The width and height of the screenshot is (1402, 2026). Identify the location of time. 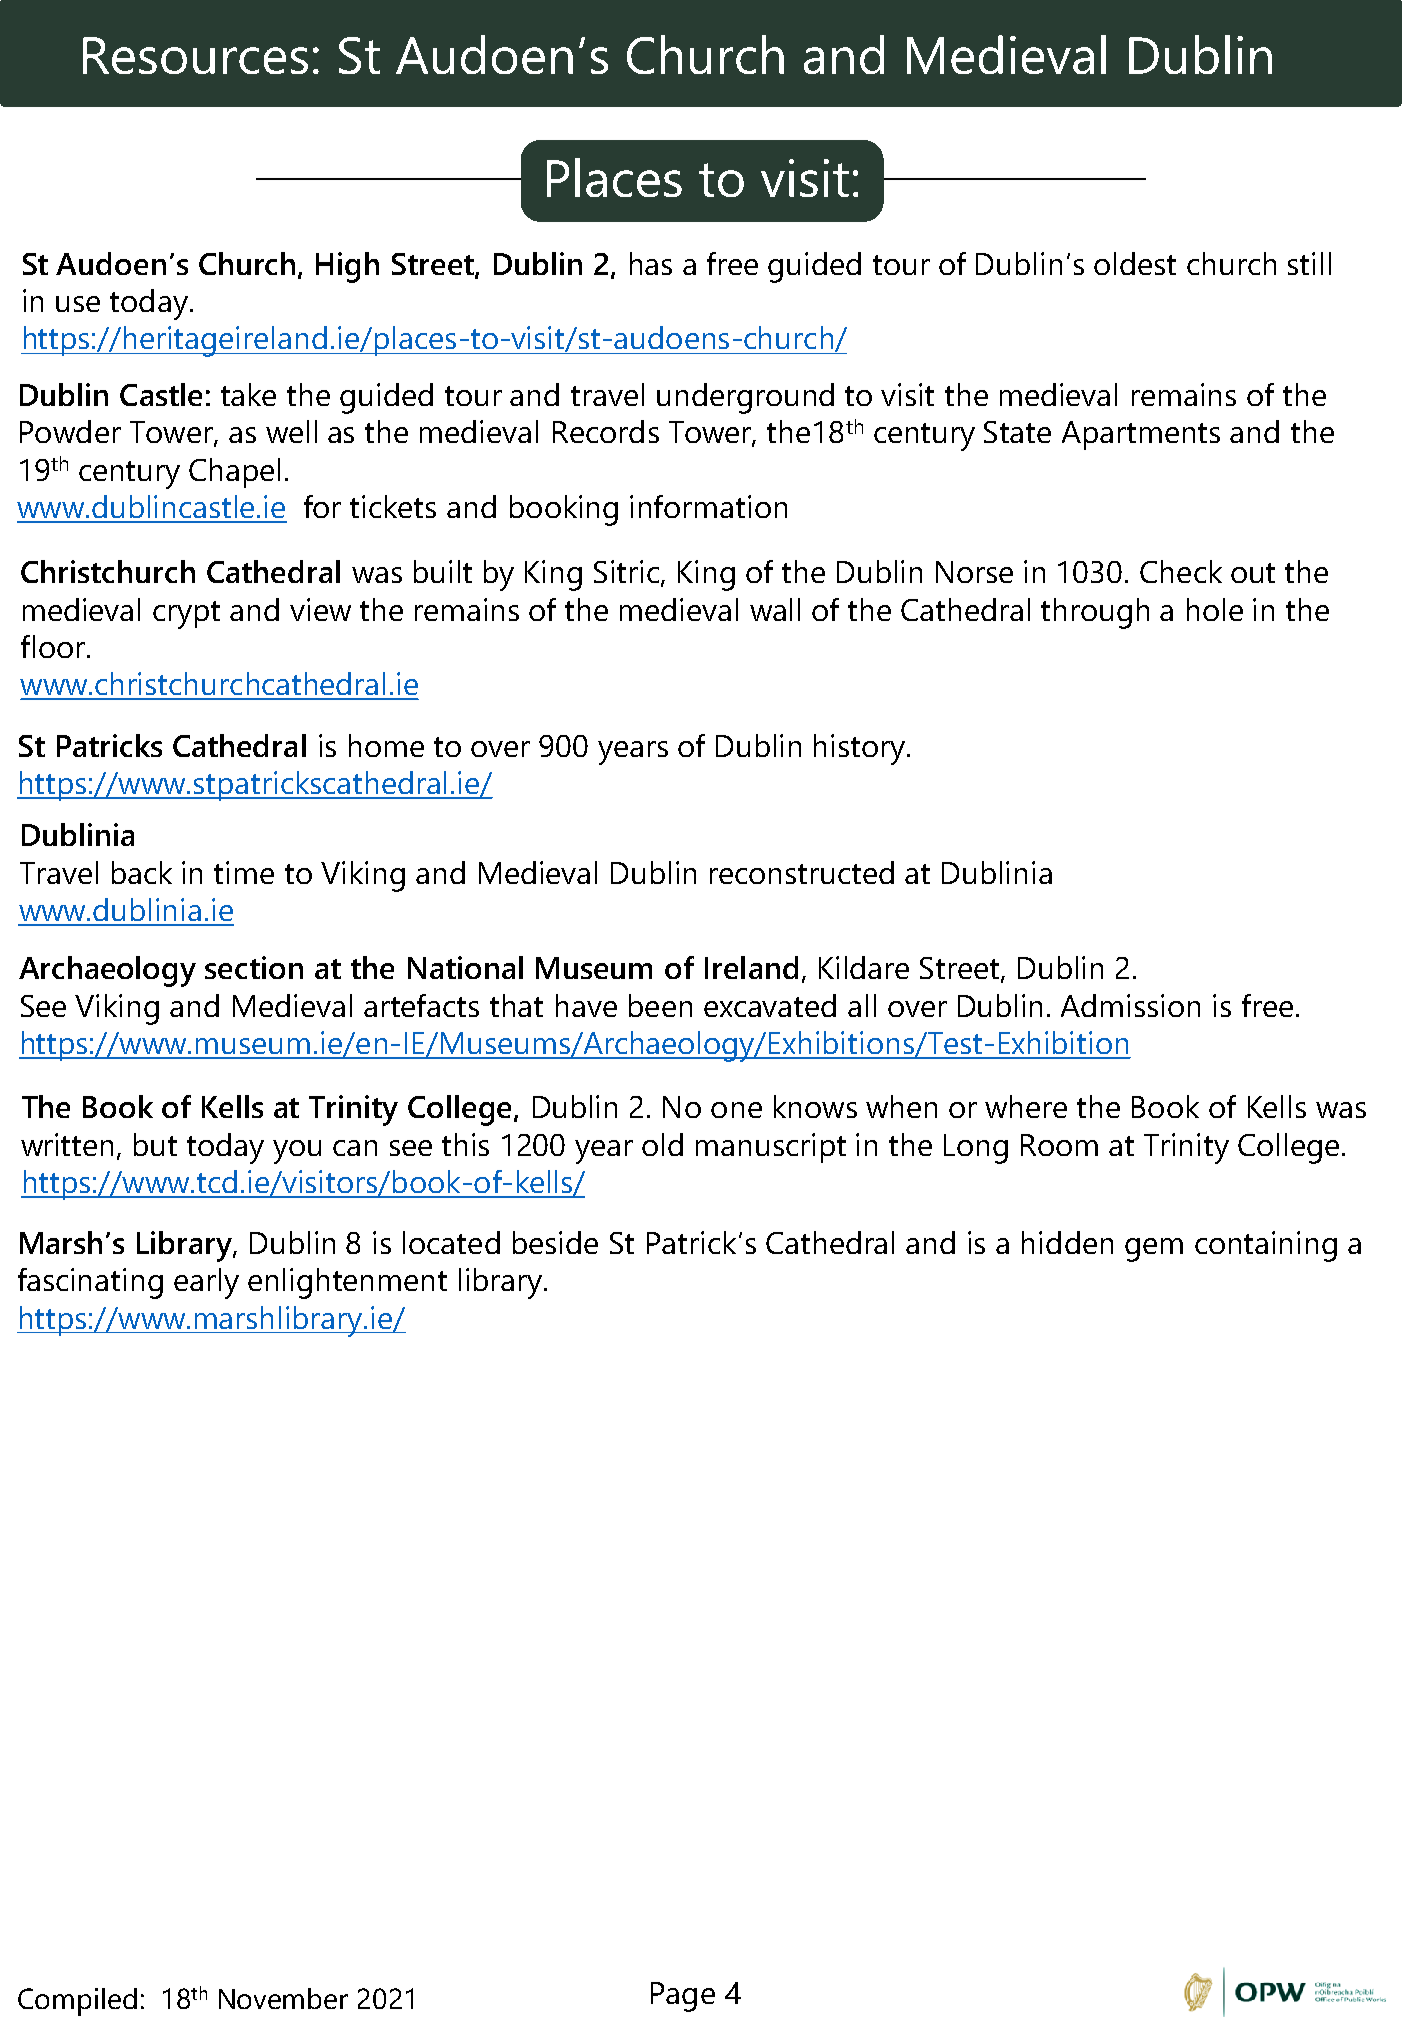
(244, 872).
